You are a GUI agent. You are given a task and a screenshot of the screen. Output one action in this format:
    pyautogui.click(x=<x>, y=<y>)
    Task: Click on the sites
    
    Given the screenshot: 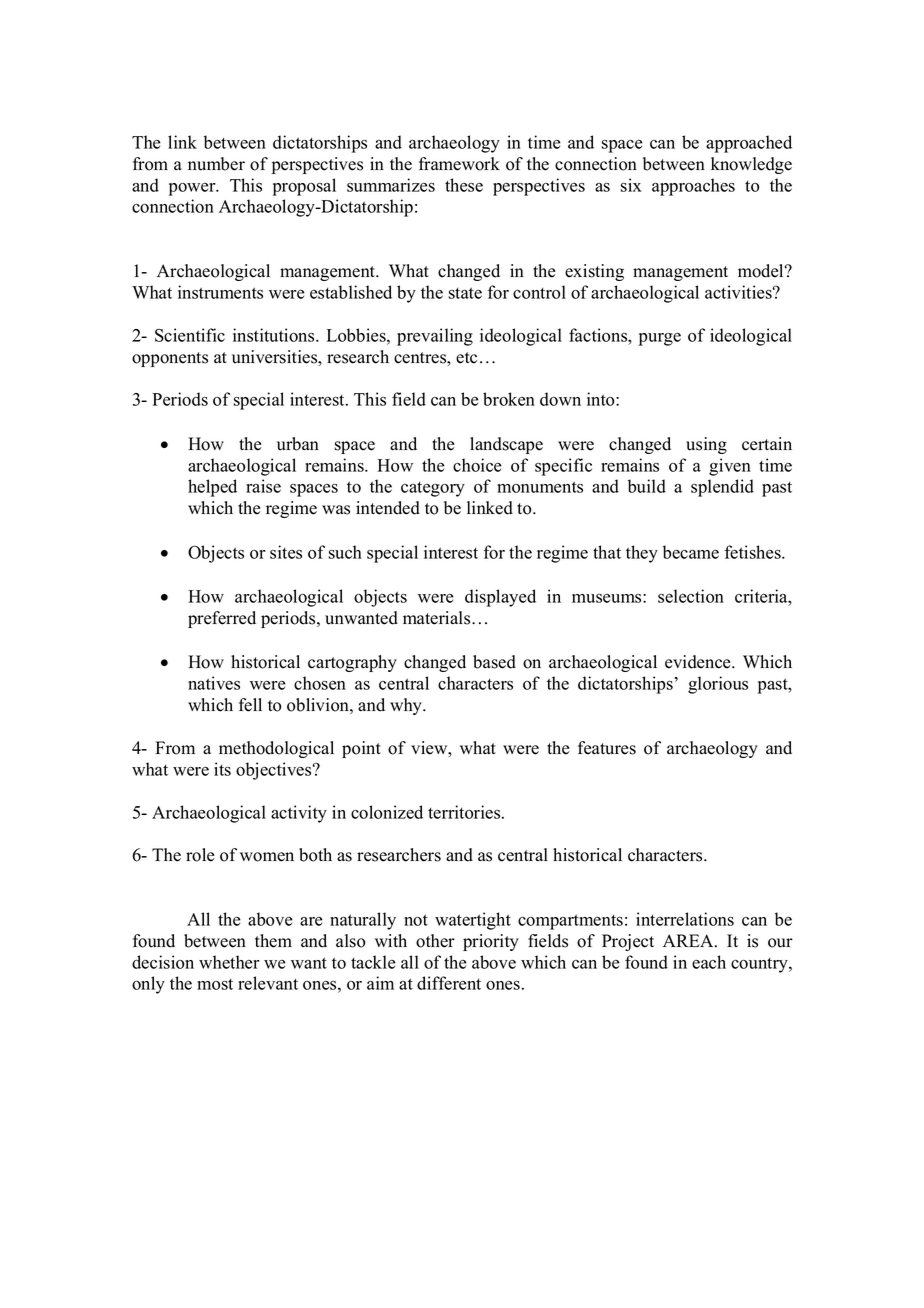 What is the action you would take?
    pyautogui.click(x=286, y=552)
